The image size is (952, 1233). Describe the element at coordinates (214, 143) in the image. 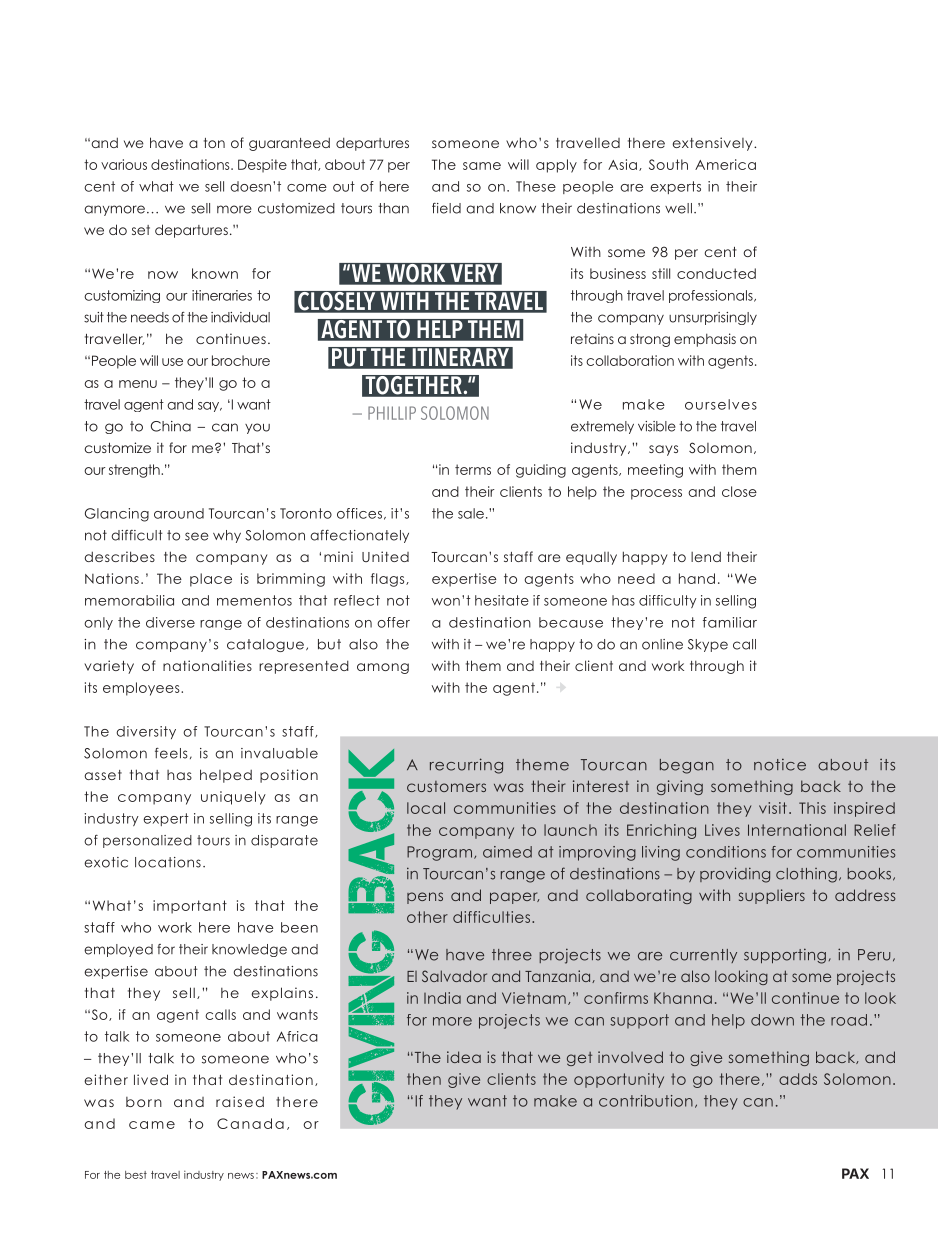

I see `ton` at that location.
